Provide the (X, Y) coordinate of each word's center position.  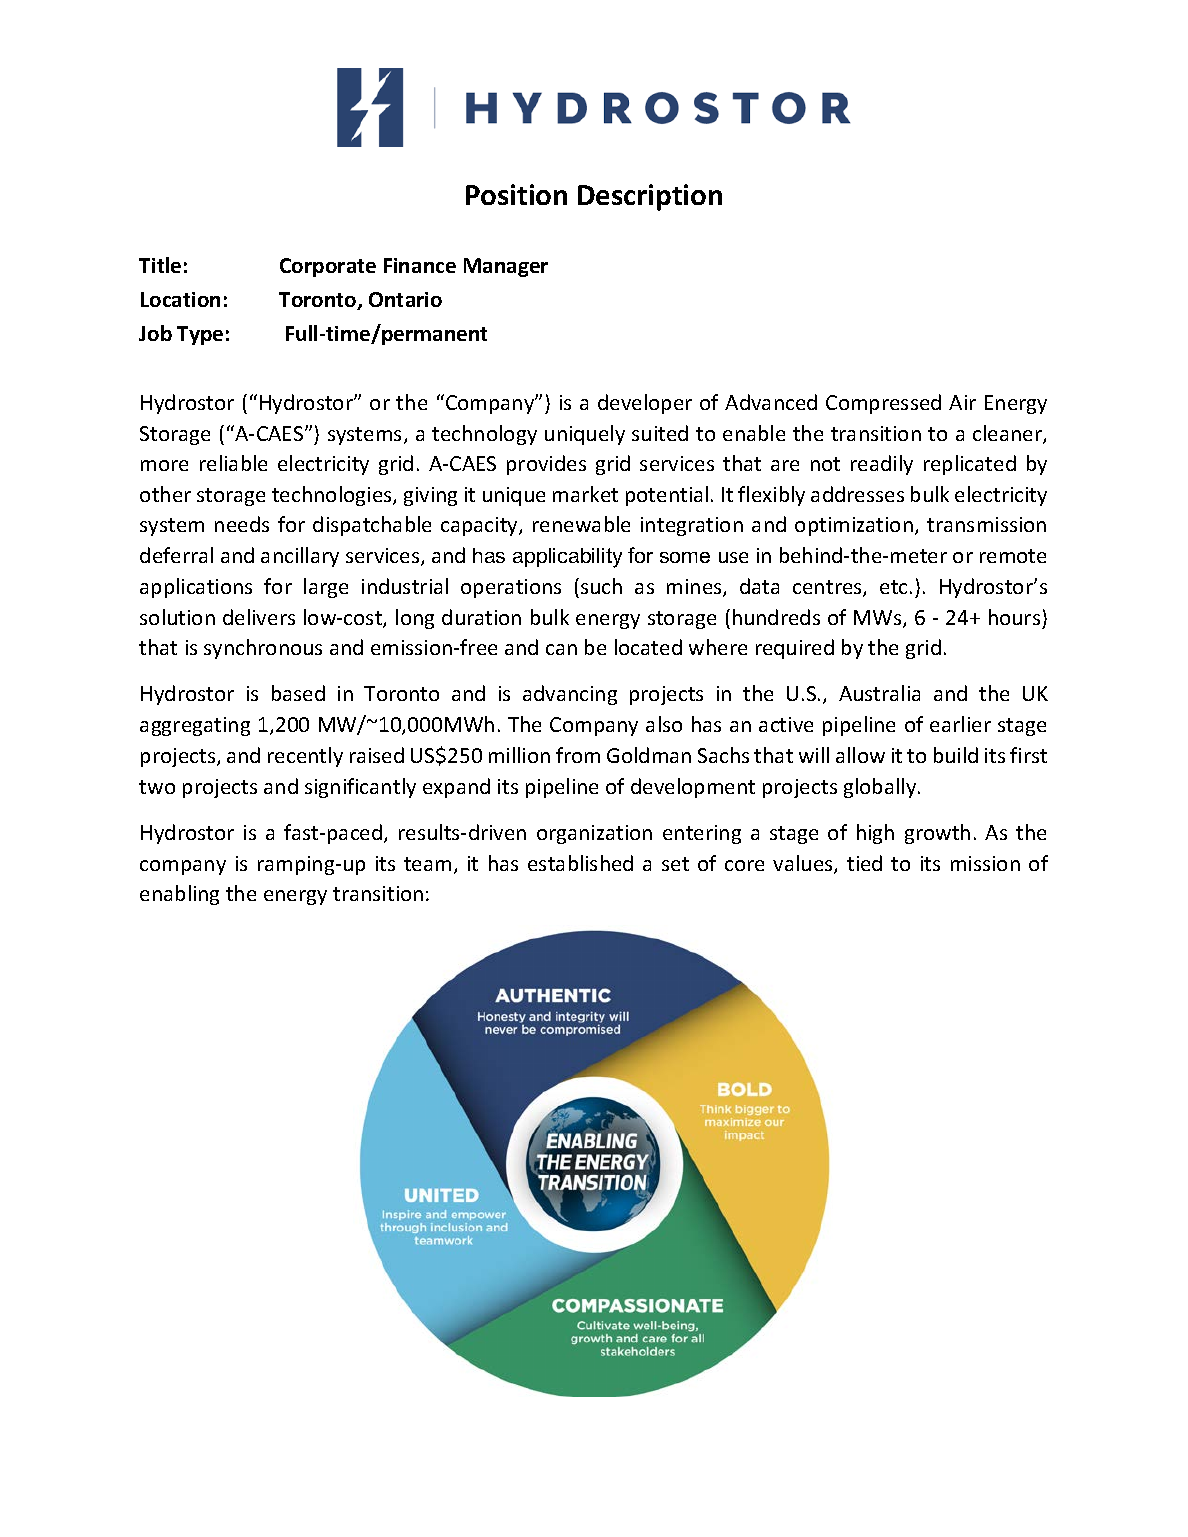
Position (516, 194)
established (580, 863)
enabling (179, 895)
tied (864, 863)
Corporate (328, 267)
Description (650, 197)
